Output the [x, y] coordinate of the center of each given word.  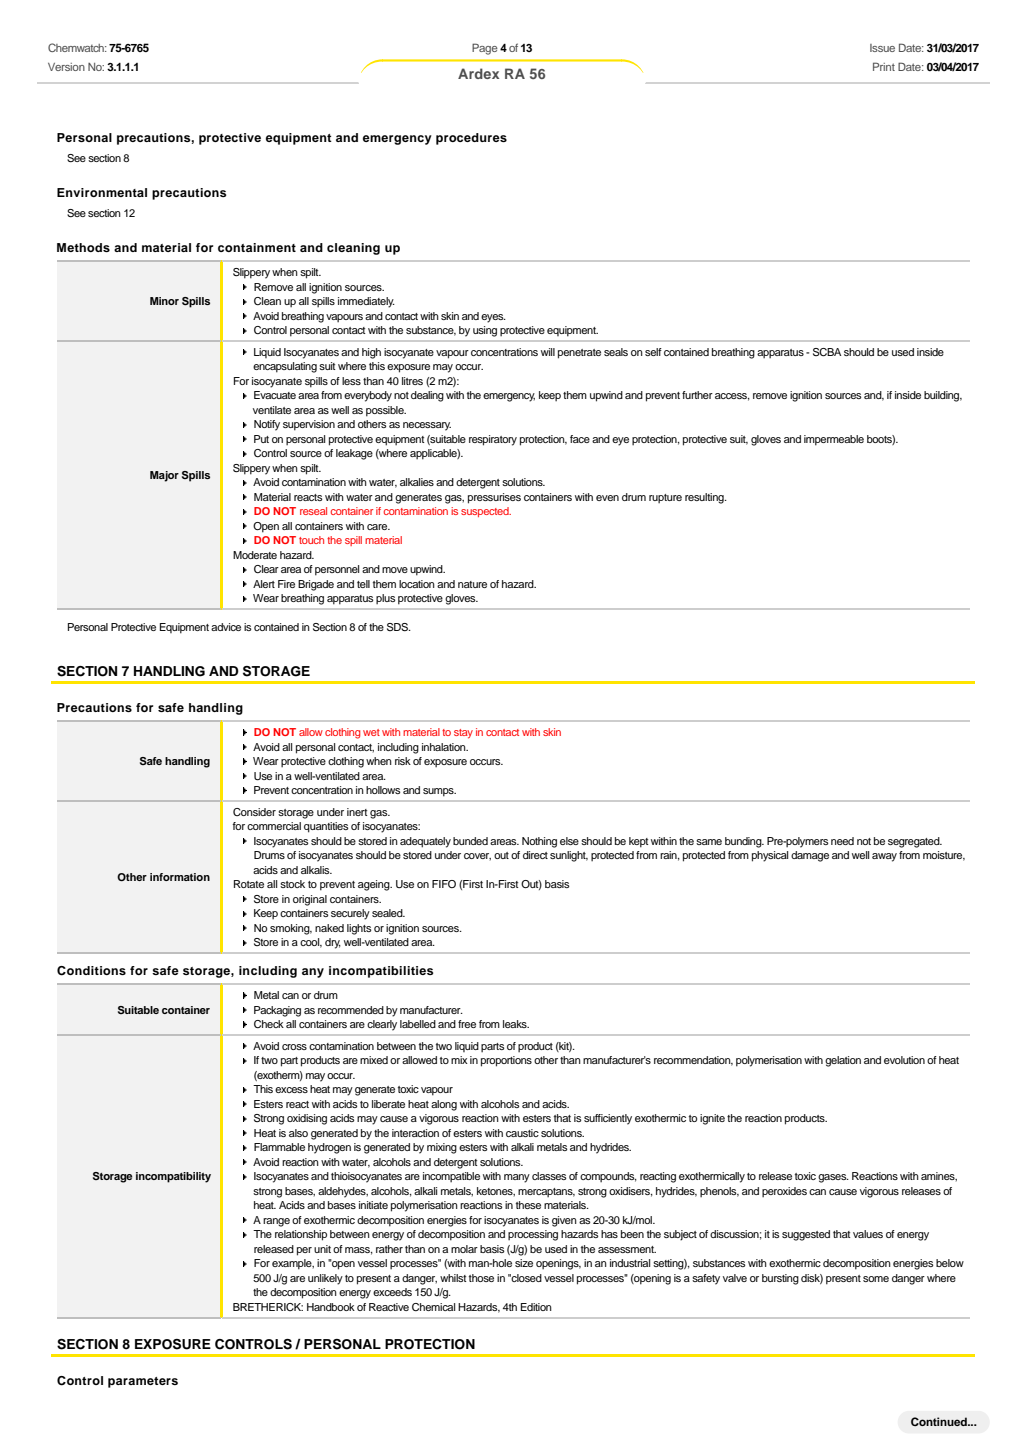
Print [884, 66]
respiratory [493, 440]
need [842, 841]
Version [66, 67]
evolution [904, 1060]
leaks [516, 1024]
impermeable [834, 440]
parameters [143, 1382]
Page [485, 49]
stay [463, 734]
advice [226, 627]
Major [164, 476]
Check [269, 1024]
